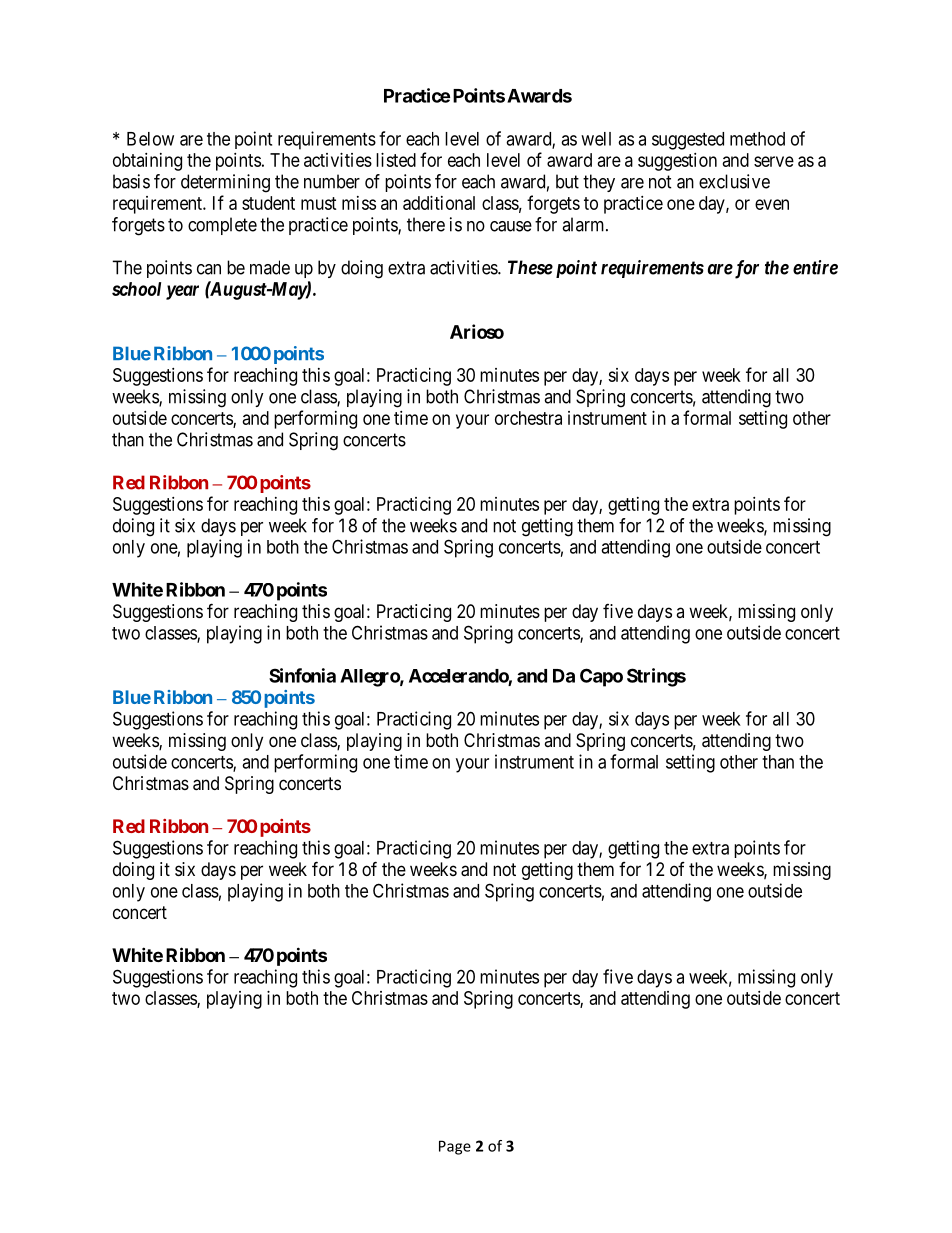 The width and height of the page is (952, 1233). What do you see at coordinates (815, 267) in the page?
I see `entire` at bounding box center [815, 267].
